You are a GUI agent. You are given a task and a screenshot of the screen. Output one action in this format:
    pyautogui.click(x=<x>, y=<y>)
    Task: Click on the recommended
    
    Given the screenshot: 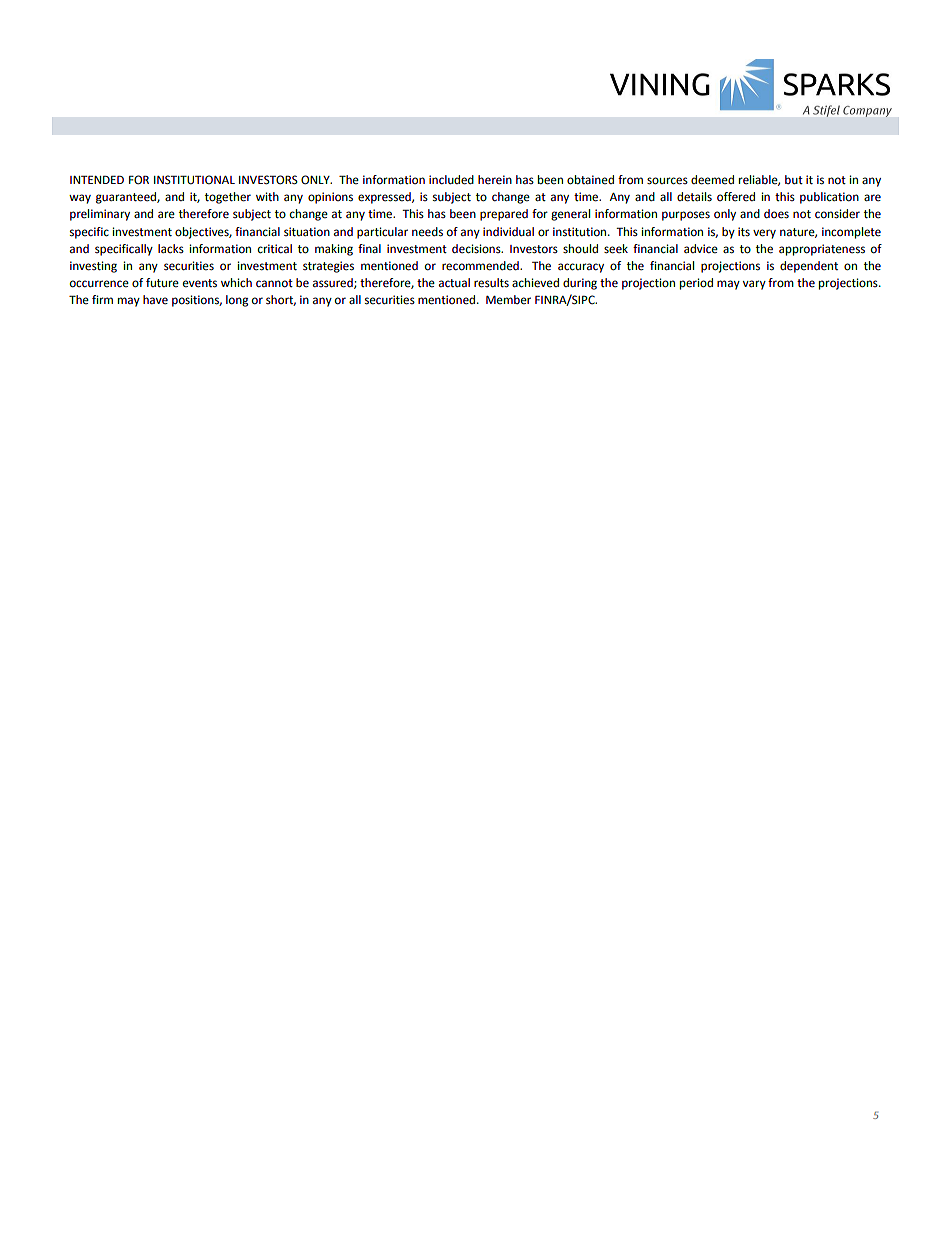 What is the action you would take?
    pyautogui.click(x=481, y=266)
